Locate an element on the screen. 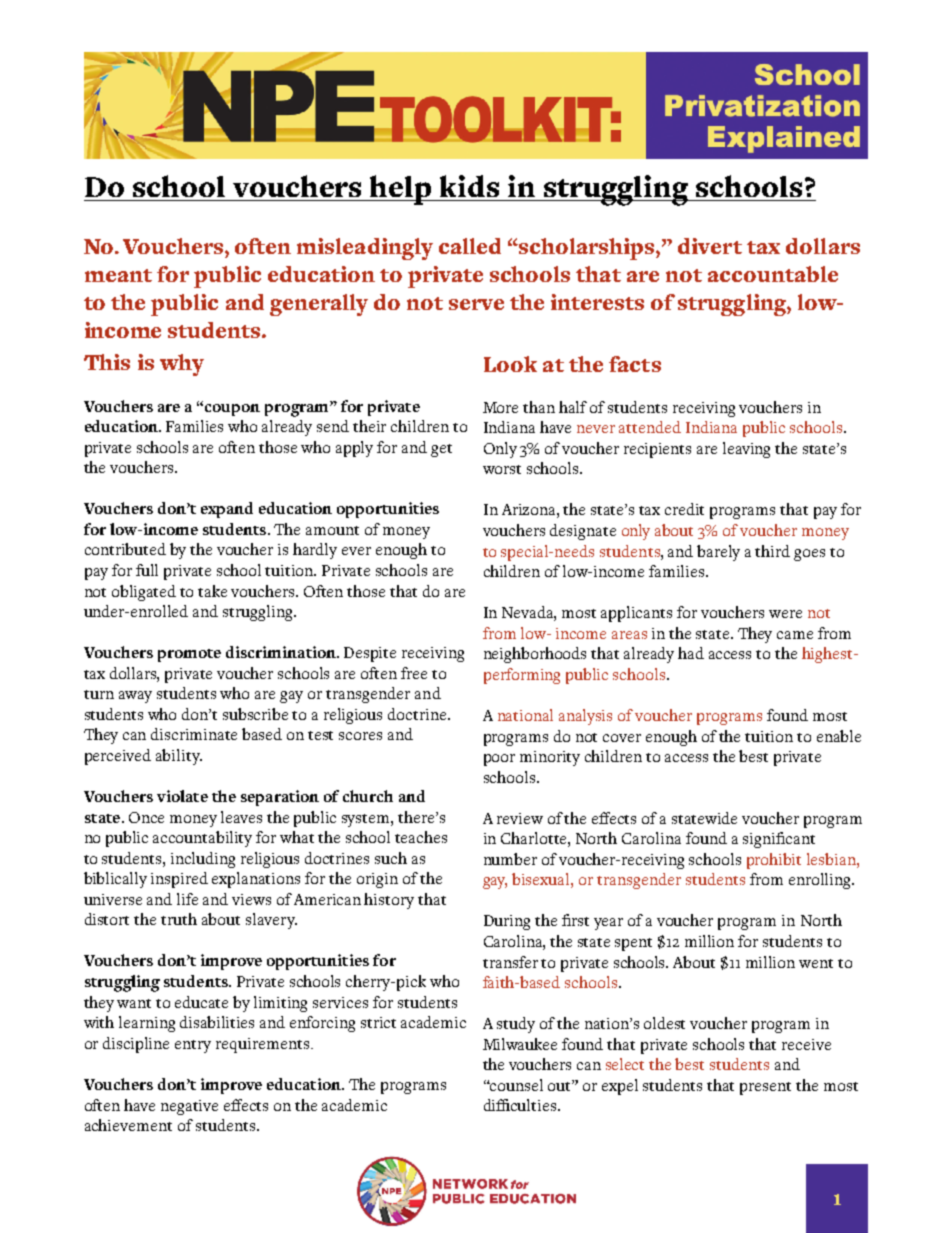 The width and height of the screenshot is (952, 1233). leaving is located at coordinates (746, 450).
